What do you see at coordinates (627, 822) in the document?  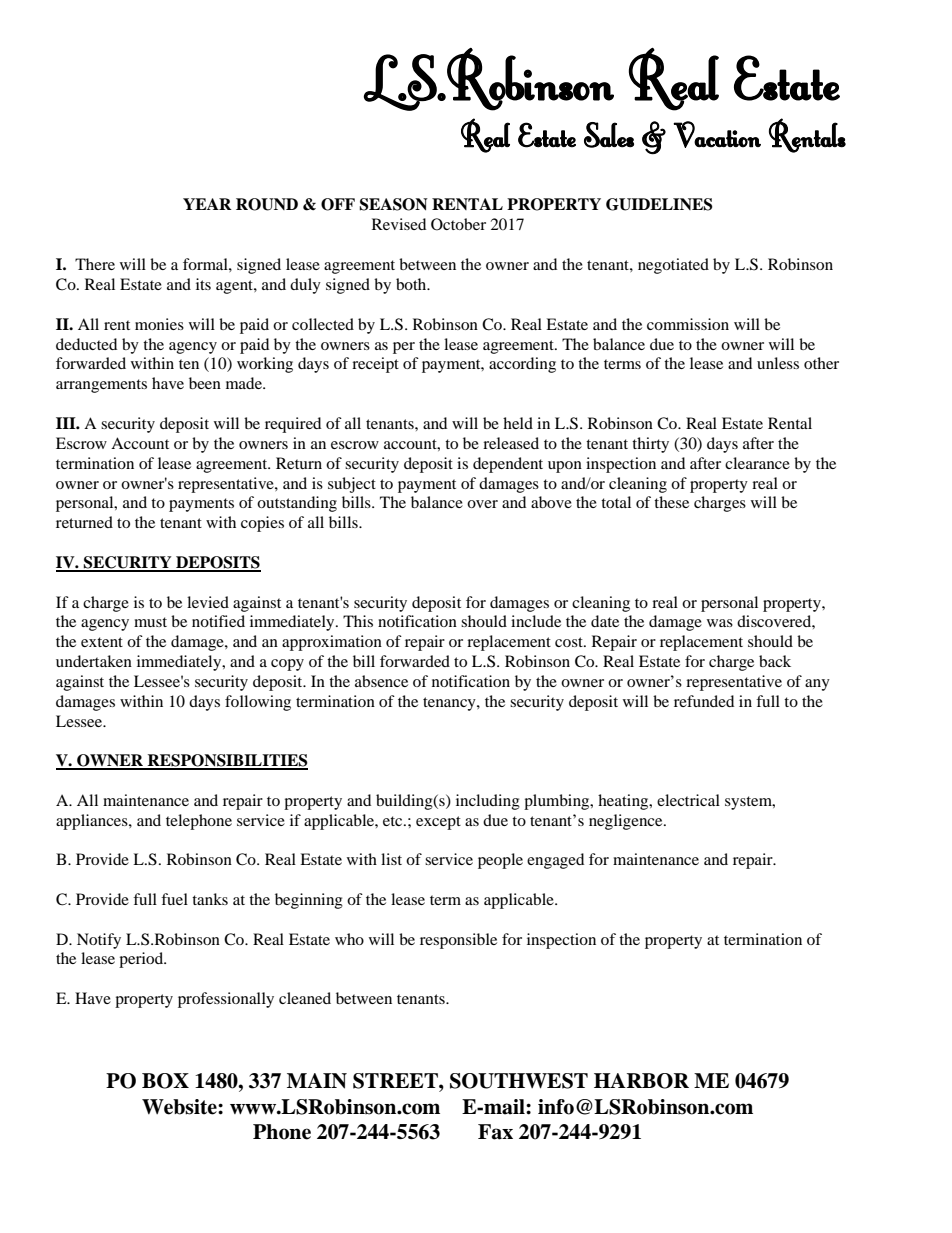 I see `negligence` at bounding box center [627, 822].
